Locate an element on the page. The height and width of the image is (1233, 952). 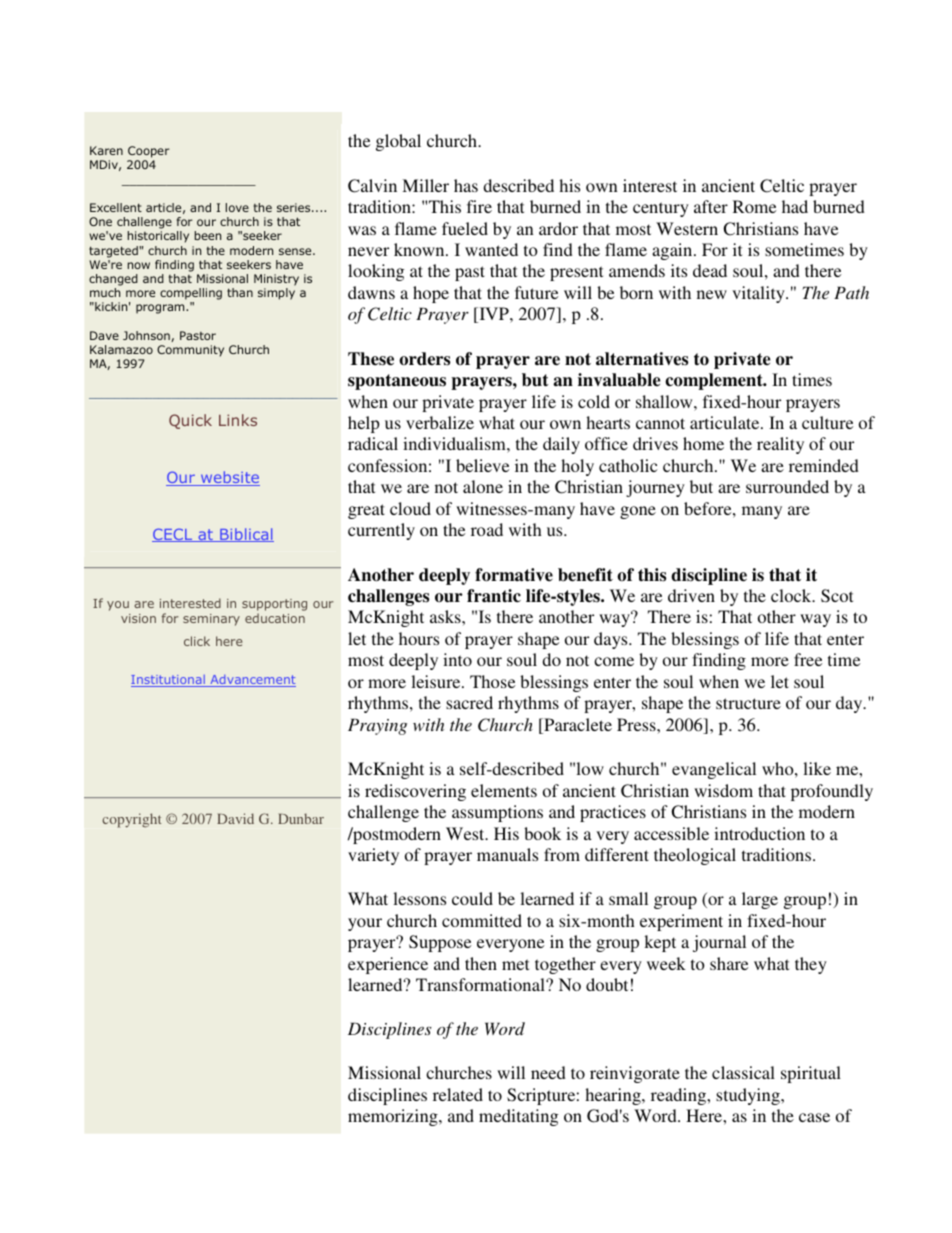
memorizing is located at coordinates (394, 1117).
